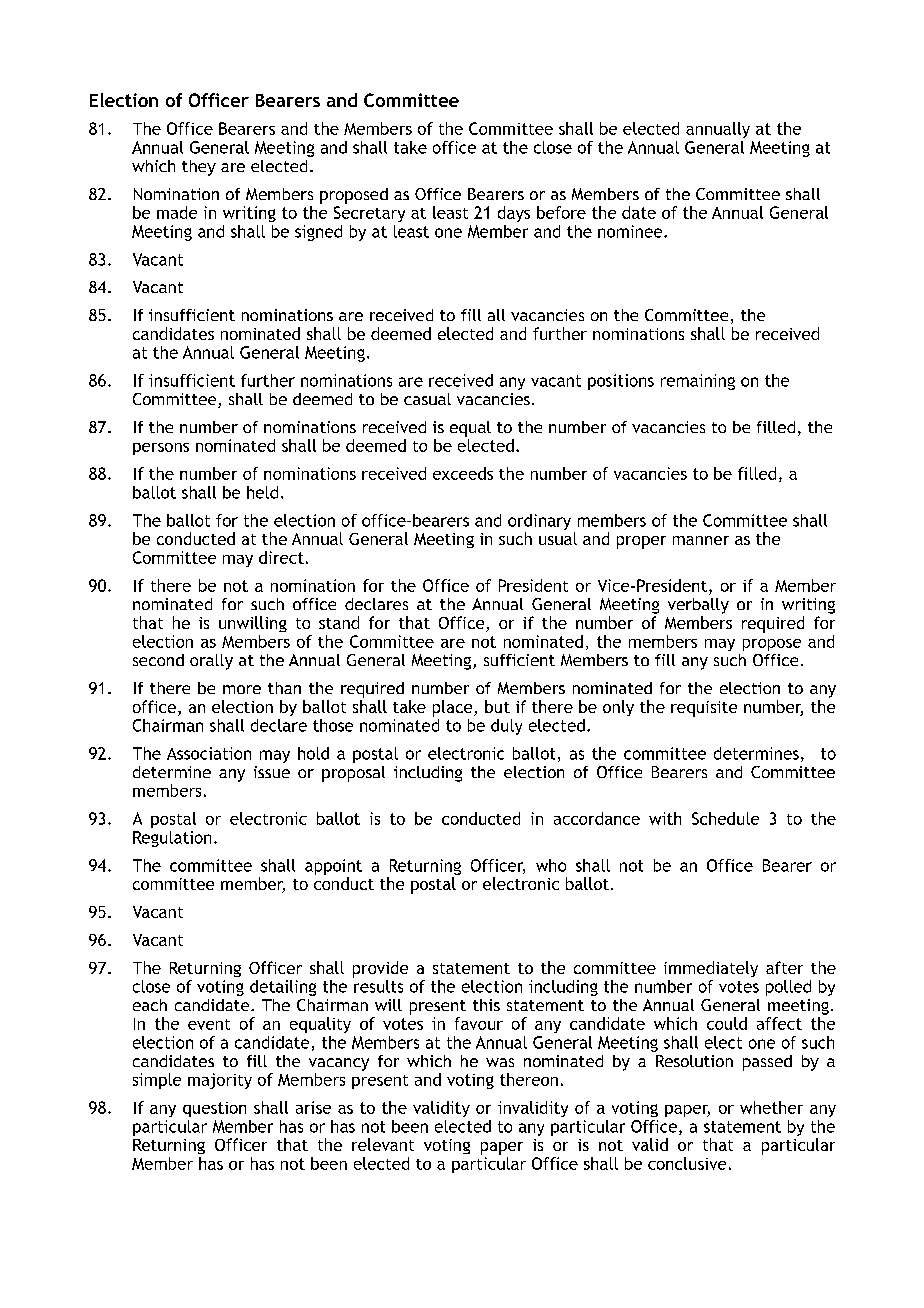  What do you see at coordinates (514, 214) in the screenshot?
I see `days` at bounding box center [514, 214].
